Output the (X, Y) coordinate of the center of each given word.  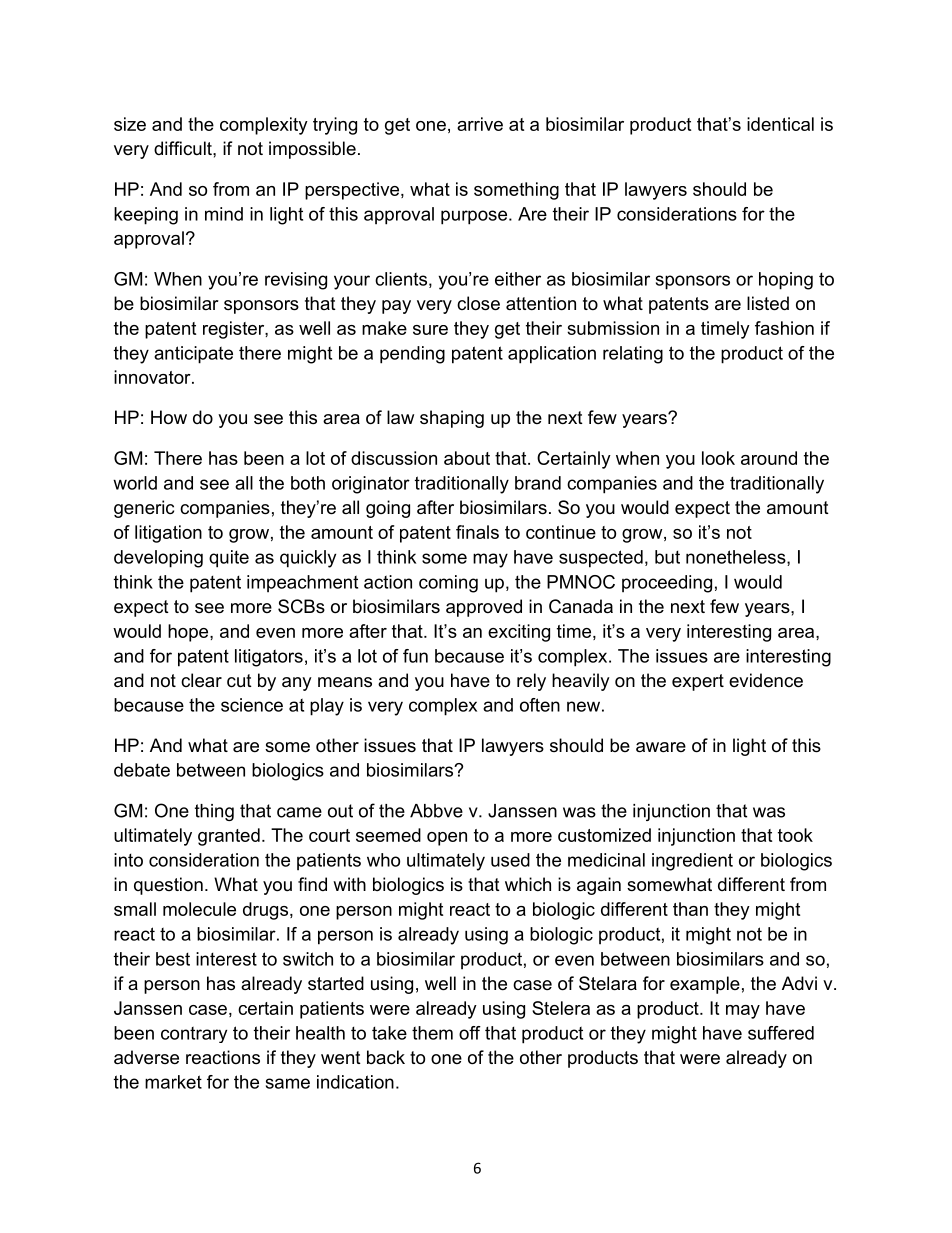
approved (484, 608)
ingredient (692, 862)
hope (189, 633)
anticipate (193, 355)
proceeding (667, 584)
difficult (184, 148)
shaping (452, 419)
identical (780, 124)
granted (229, 837)
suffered (781, 1033)
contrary (194, 1035)
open (447, 839)
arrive (480, 124)
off (470, 1033)
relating (633, 355)
